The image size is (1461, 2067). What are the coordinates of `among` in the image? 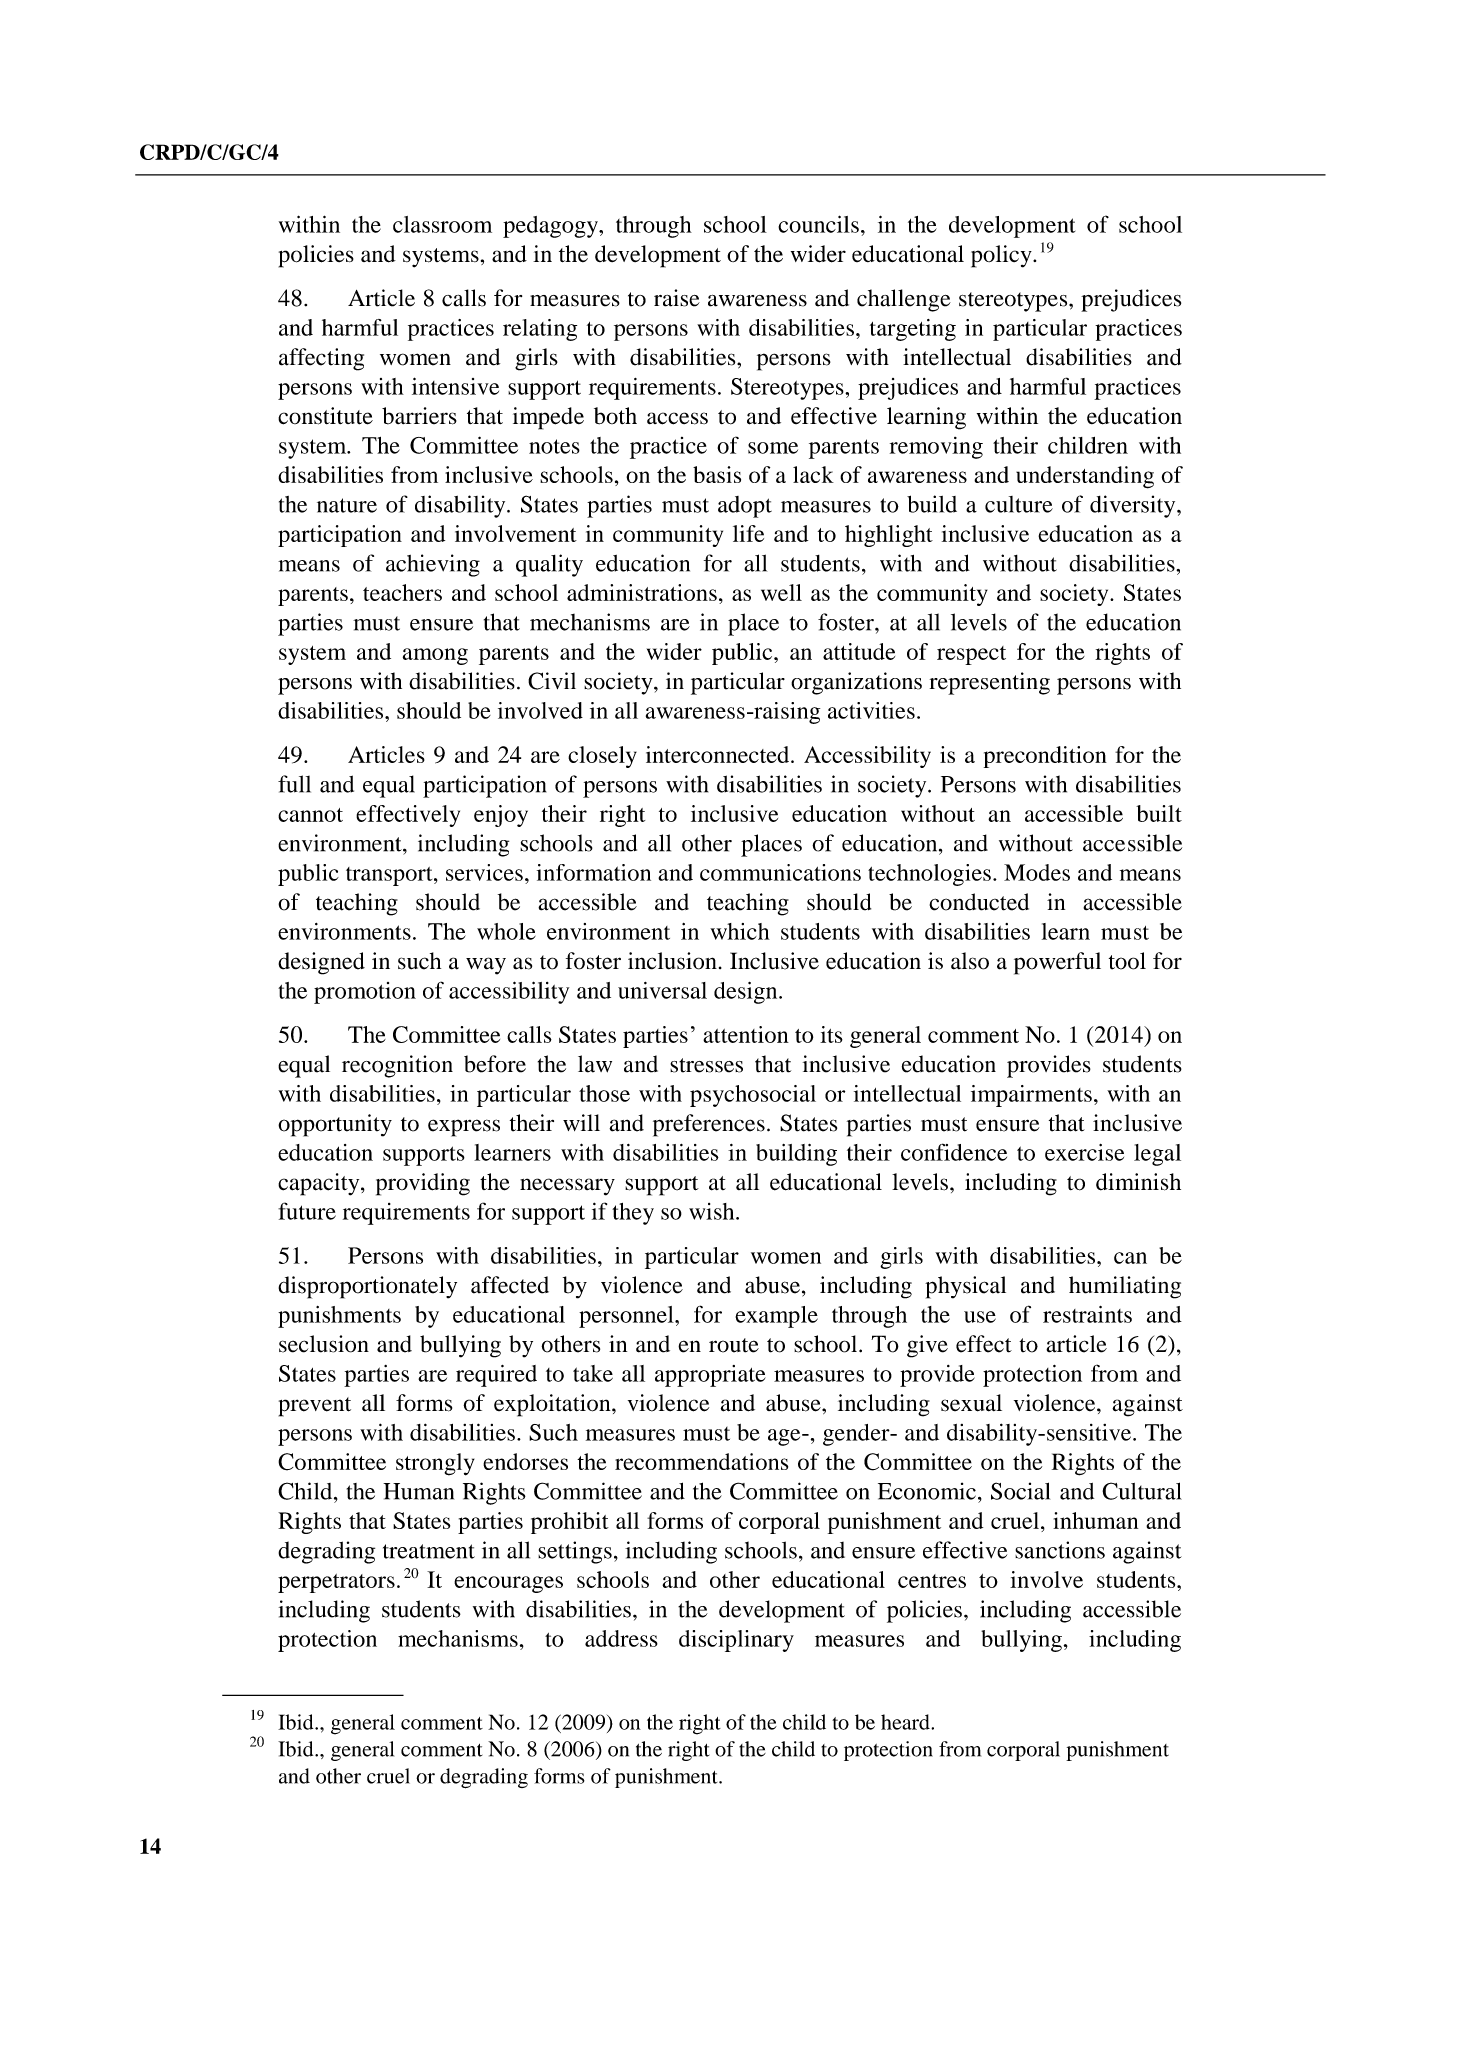 It's located at (435, 656).
